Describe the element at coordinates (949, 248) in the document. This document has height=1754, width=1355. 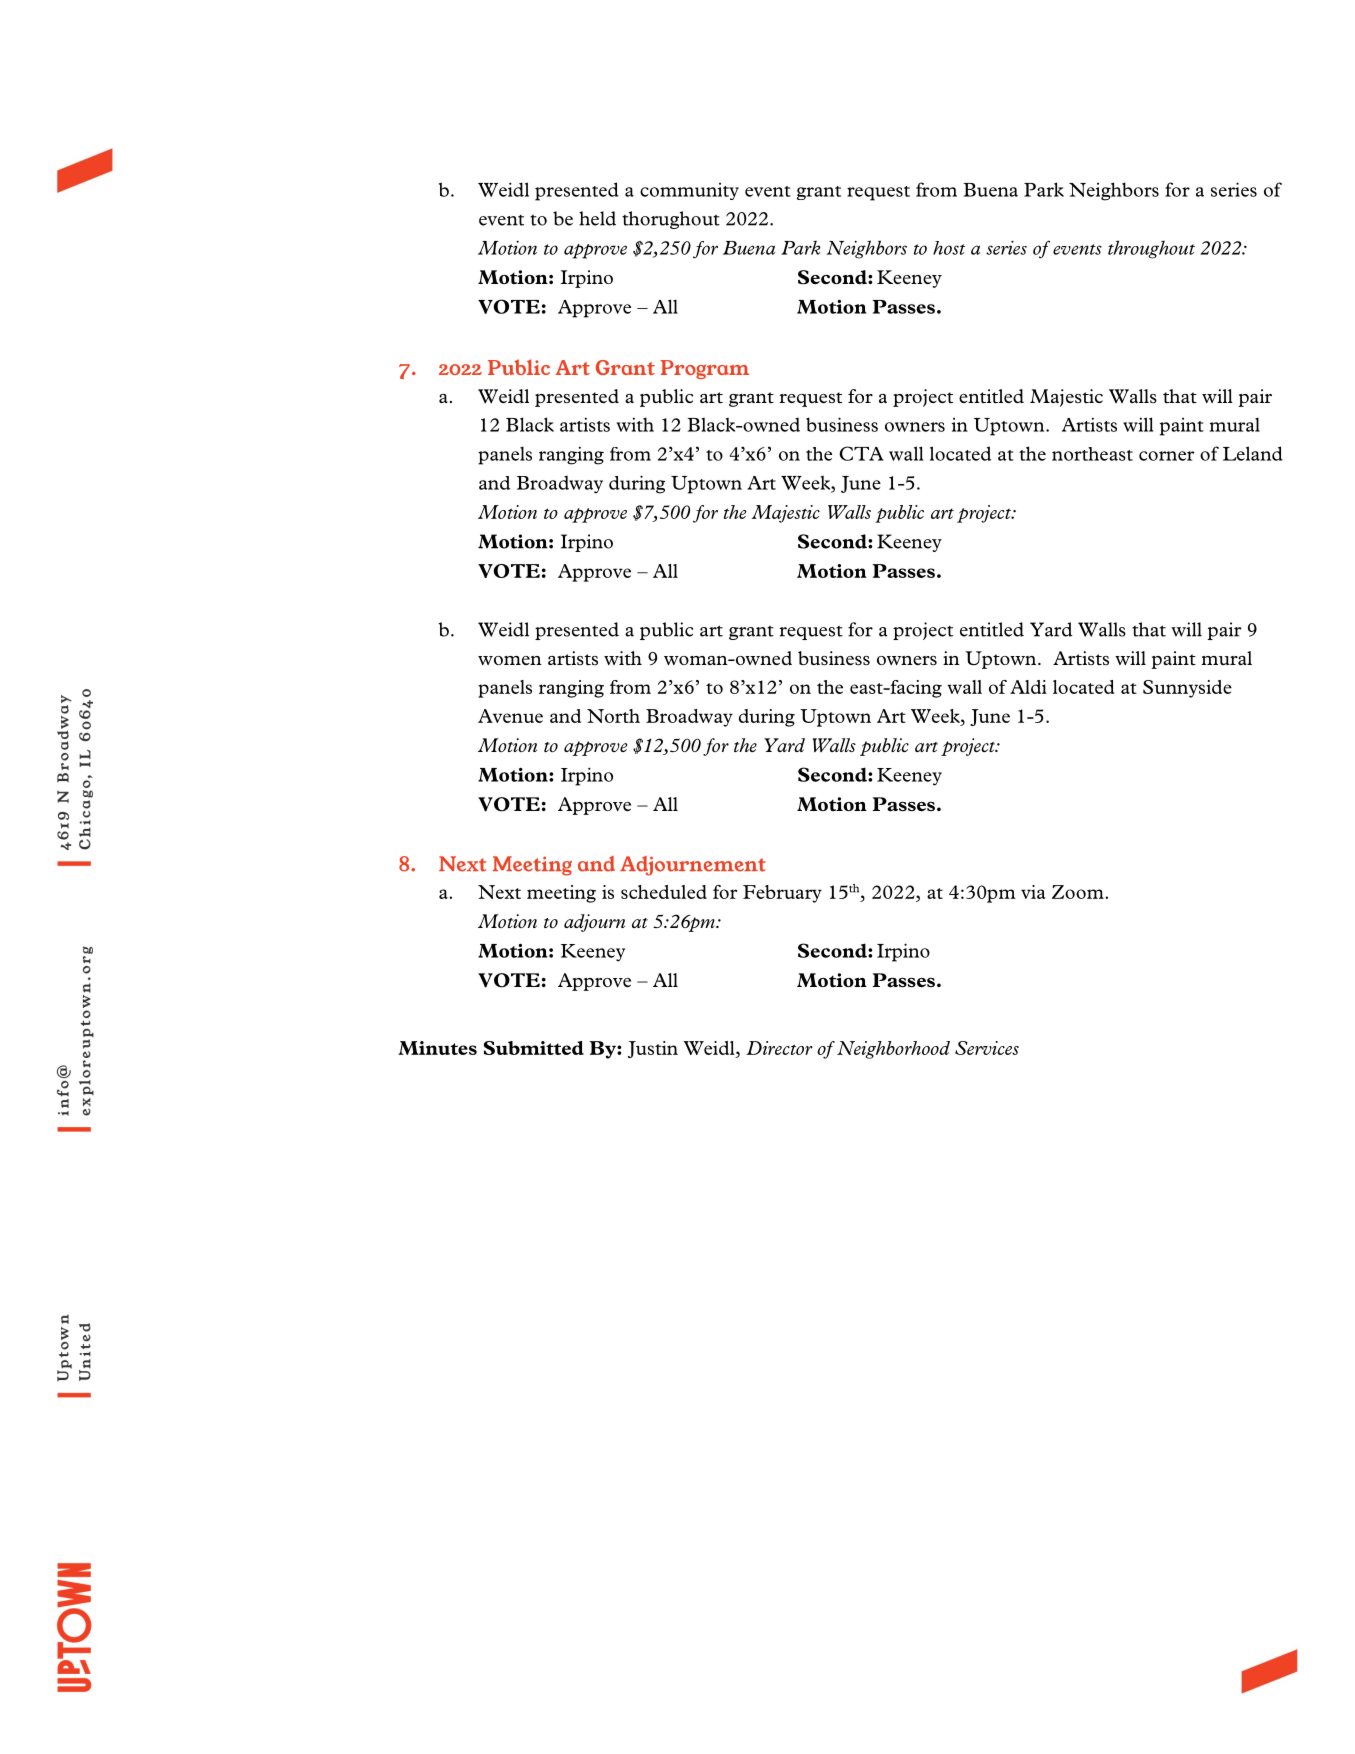
I see `host` at that location.
